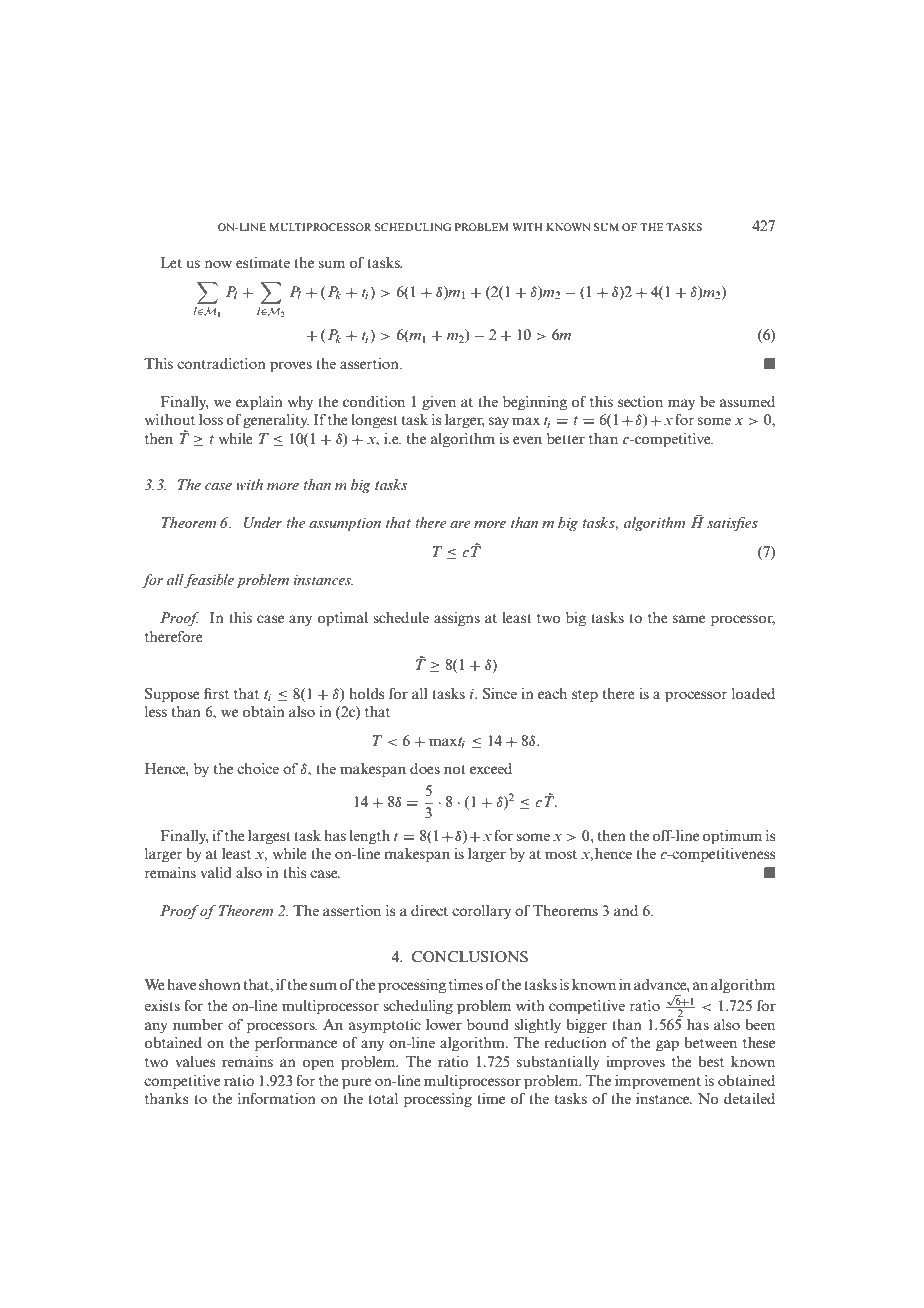 The image size is (924, 1308). What do you see at coordinates (444, 1024) in the page?
I see `lower` at bounding box center [444, 1024].
